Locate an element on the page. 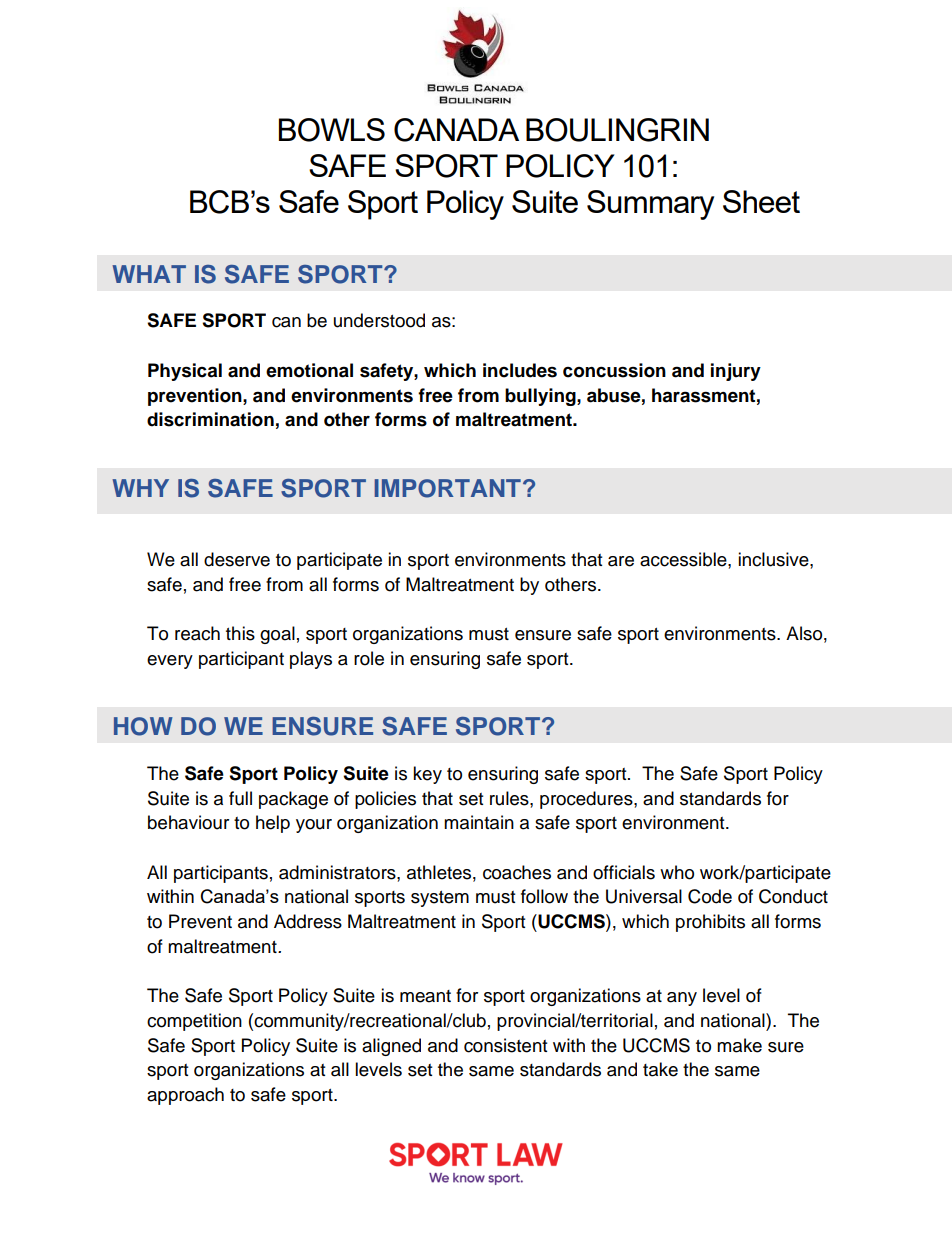 This document has width=952, height=1233. Sheet is located at coordinates (761, 201).
